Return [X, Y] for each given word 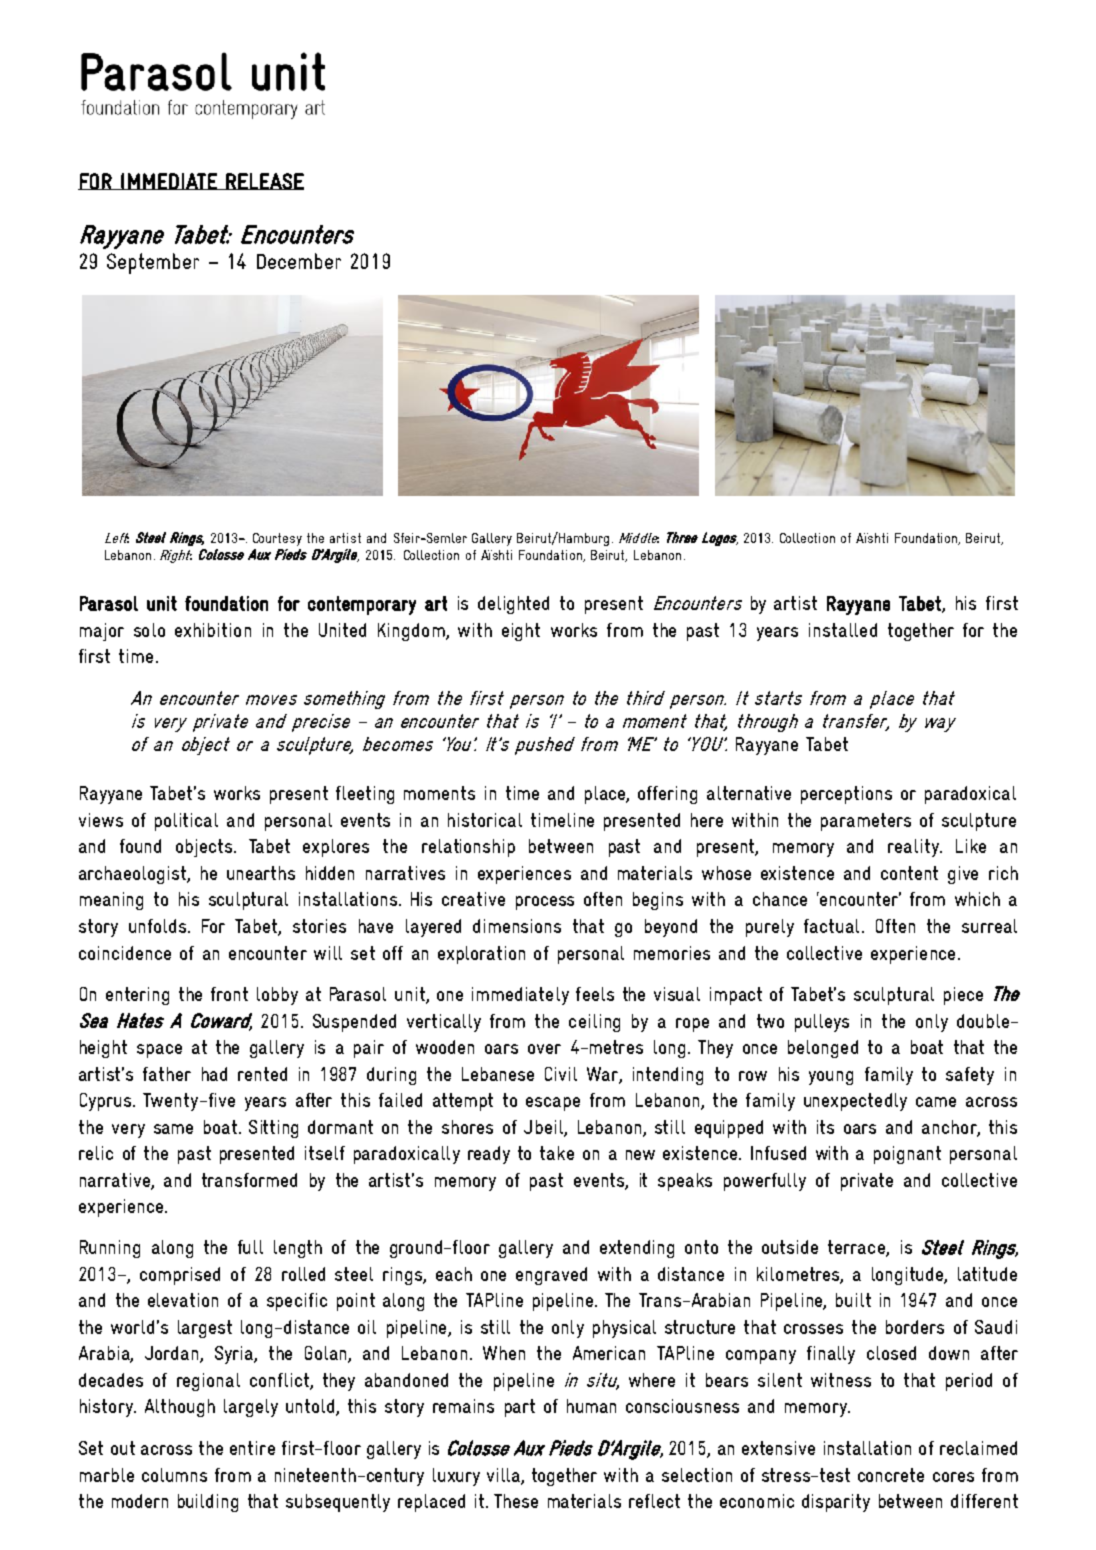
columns [174, 1475]
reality [914, 848]
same [173, 1129]
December [299, 261]
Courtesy [277, 539]
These [516, 1501]
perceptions [846, 795]
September [153, 263]
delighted [513, 605]
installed [843, 630]
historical [485, 820]
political [186, 822]
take [557, 1153]
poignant [907, 1155]
